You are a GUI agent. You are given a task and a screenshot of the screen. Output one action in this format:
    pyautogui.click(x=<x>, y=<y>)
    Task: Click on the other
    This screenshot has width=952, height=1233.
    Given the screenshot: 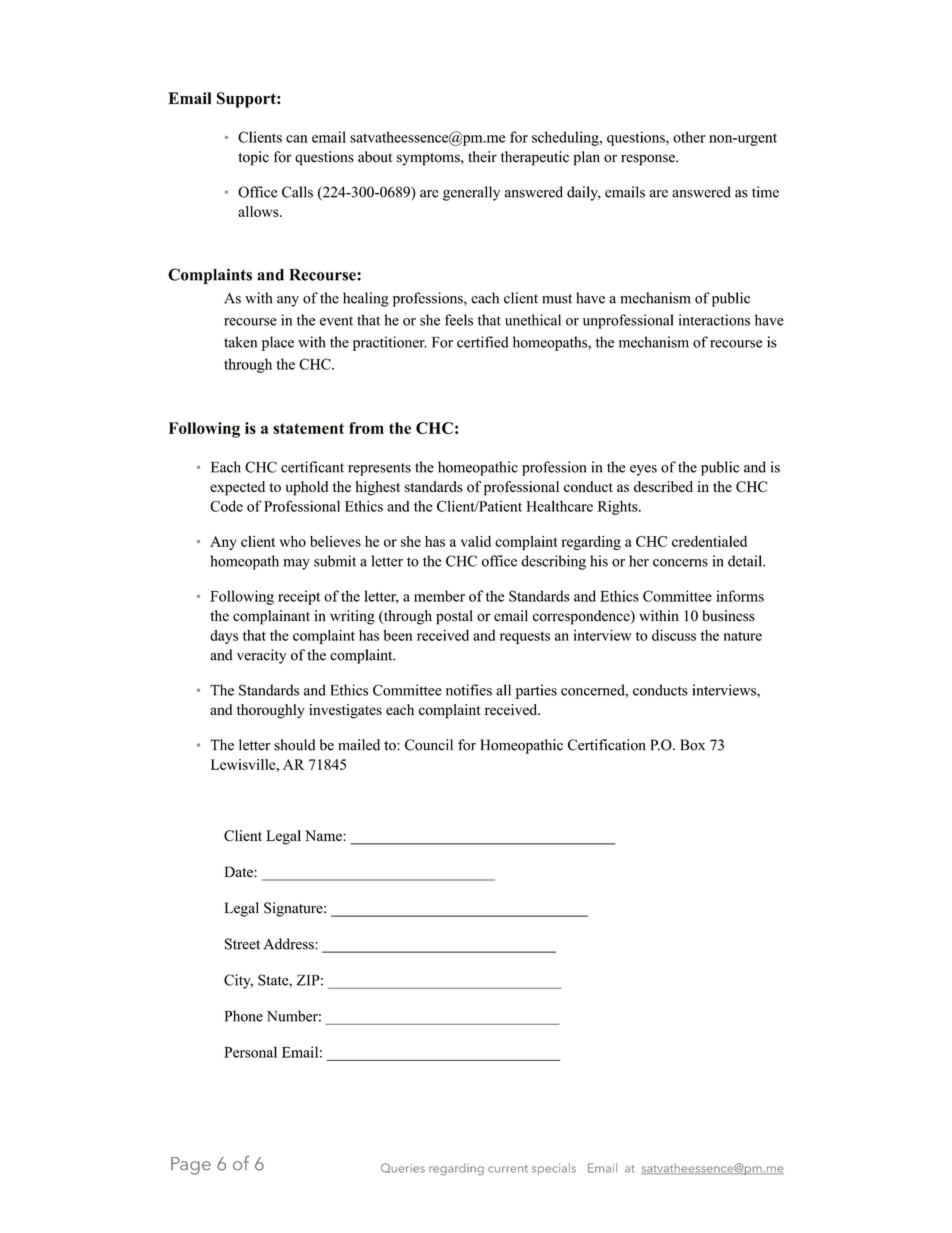 What is the action you would take?
    pyautogui.click(x=689, y=137)
